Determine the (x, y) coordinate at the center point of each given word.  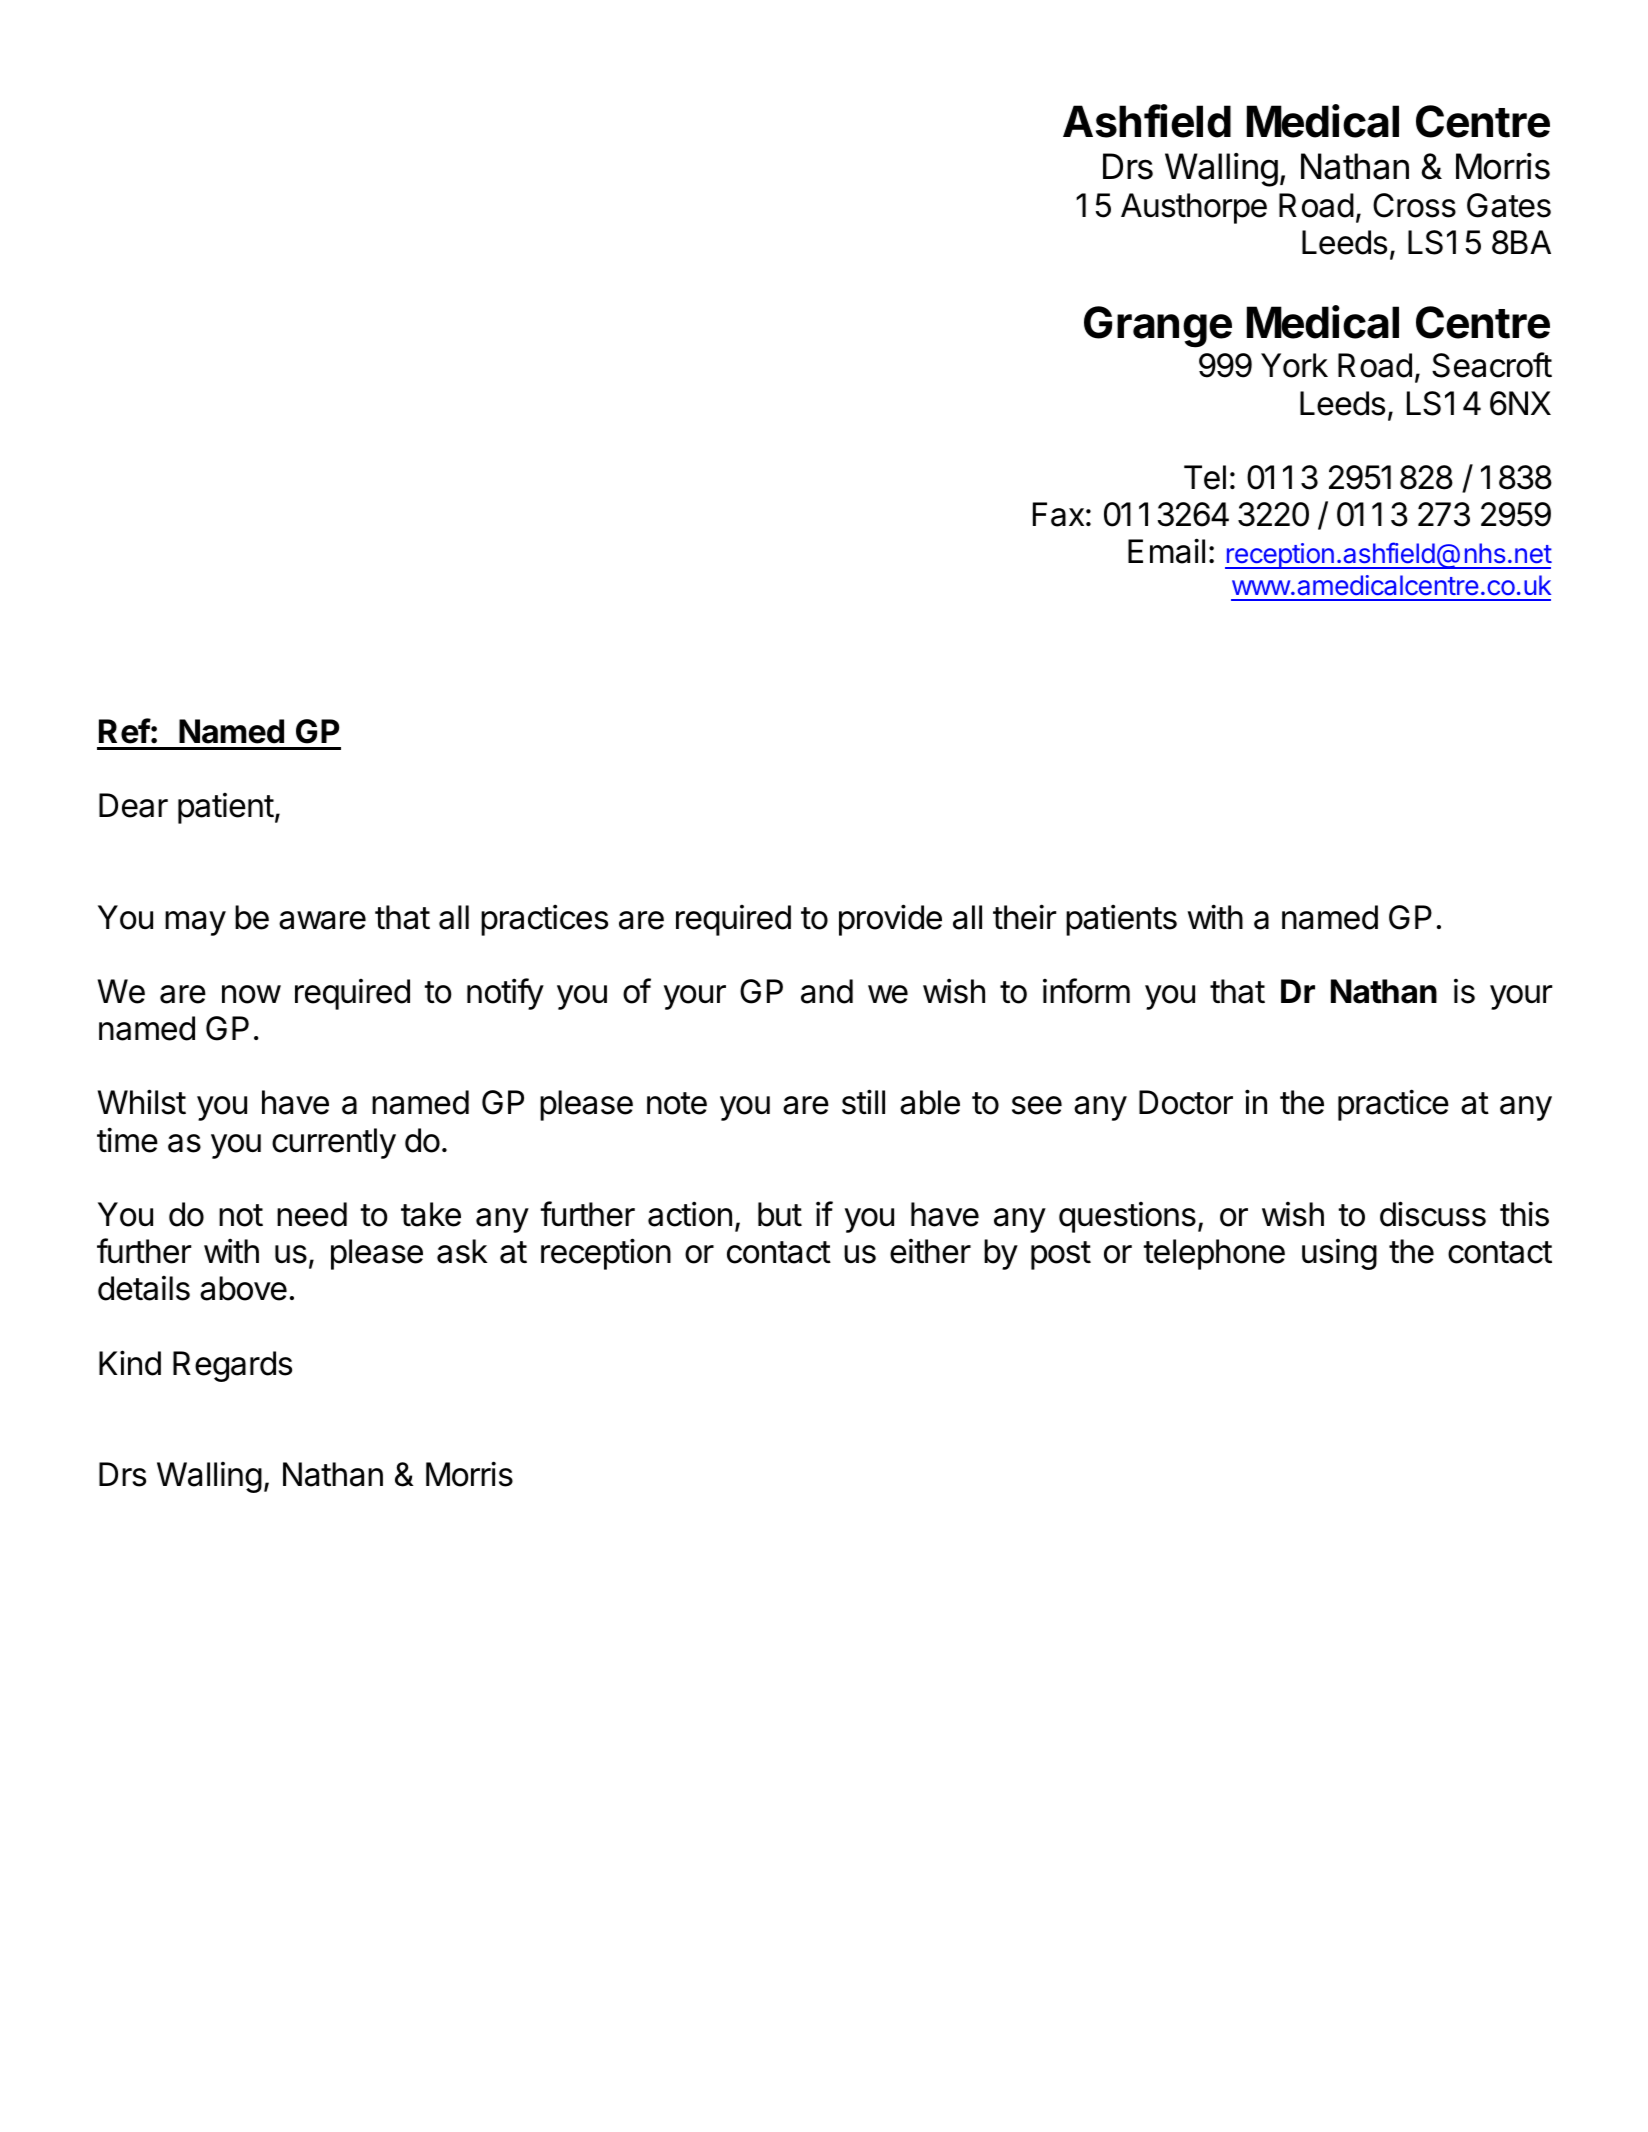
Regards (232, 1366)
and (827, 991)
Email (1166, 551)
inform (1086, 991)
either (930, 1251)
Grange (1158, 327)
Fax (1058, 514)
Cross (1414, 205)
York (1294, 365)
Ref (125, 731)
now (251, 994)
